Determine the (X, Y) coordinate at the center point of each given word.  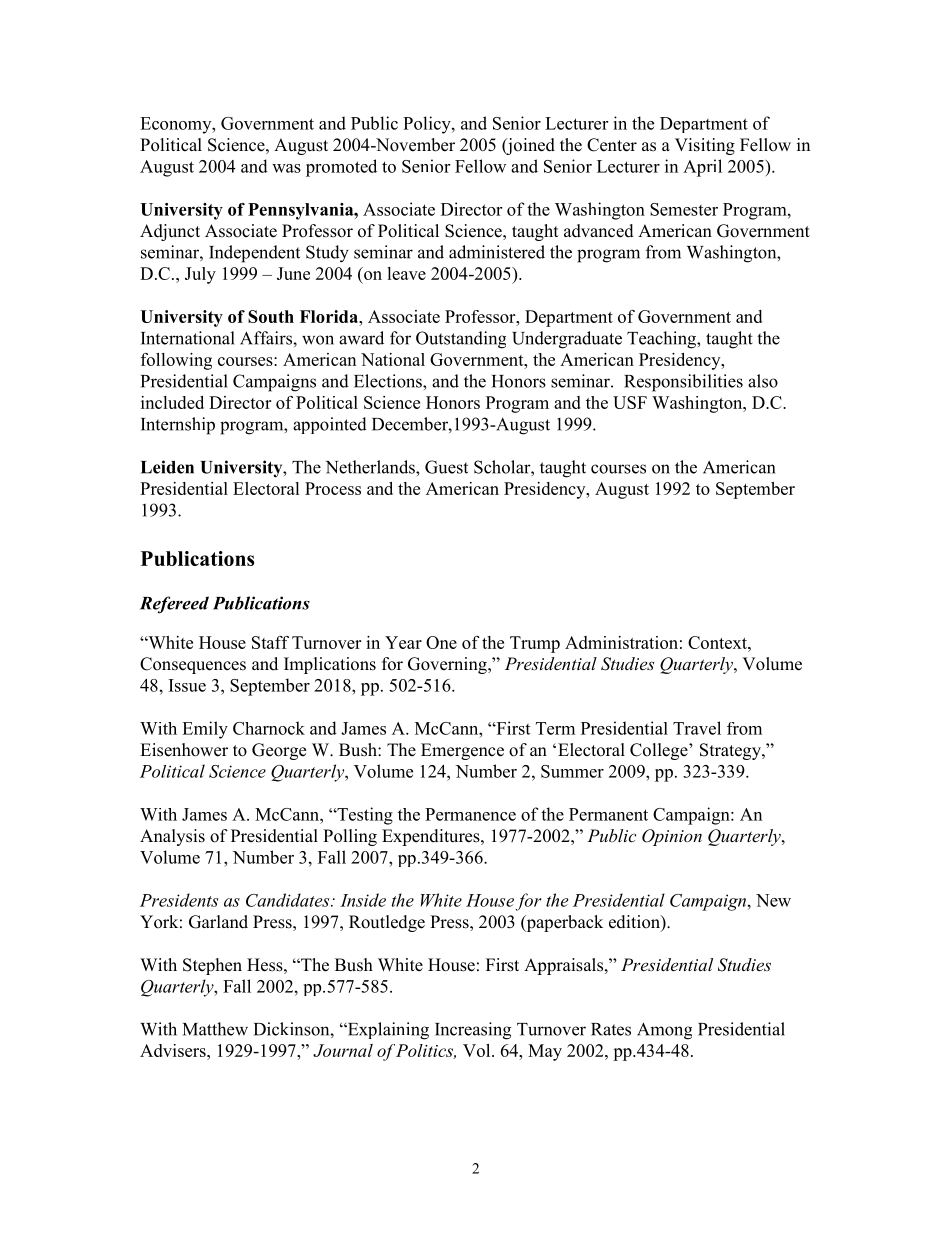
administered (497, 252)
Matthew (215, 1029)
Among (664, 1031)
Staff (270, 642)
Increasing (473, 1031)
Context (718, 642)
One (441, 642)
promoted (341, 168)
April (702, 168)
